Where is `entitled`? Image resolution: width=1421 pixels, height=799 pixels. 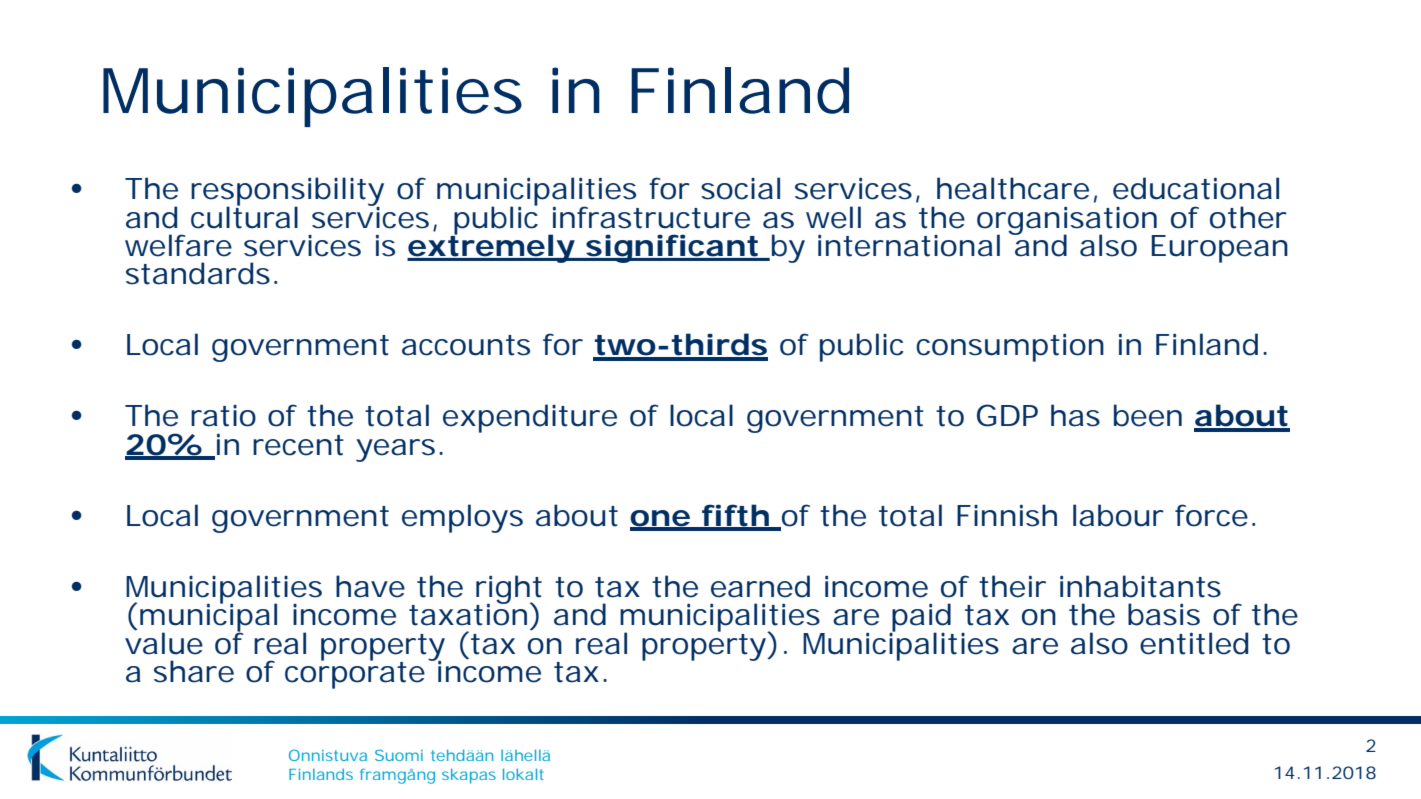
entitled is located at coordinates (1194, 643).
